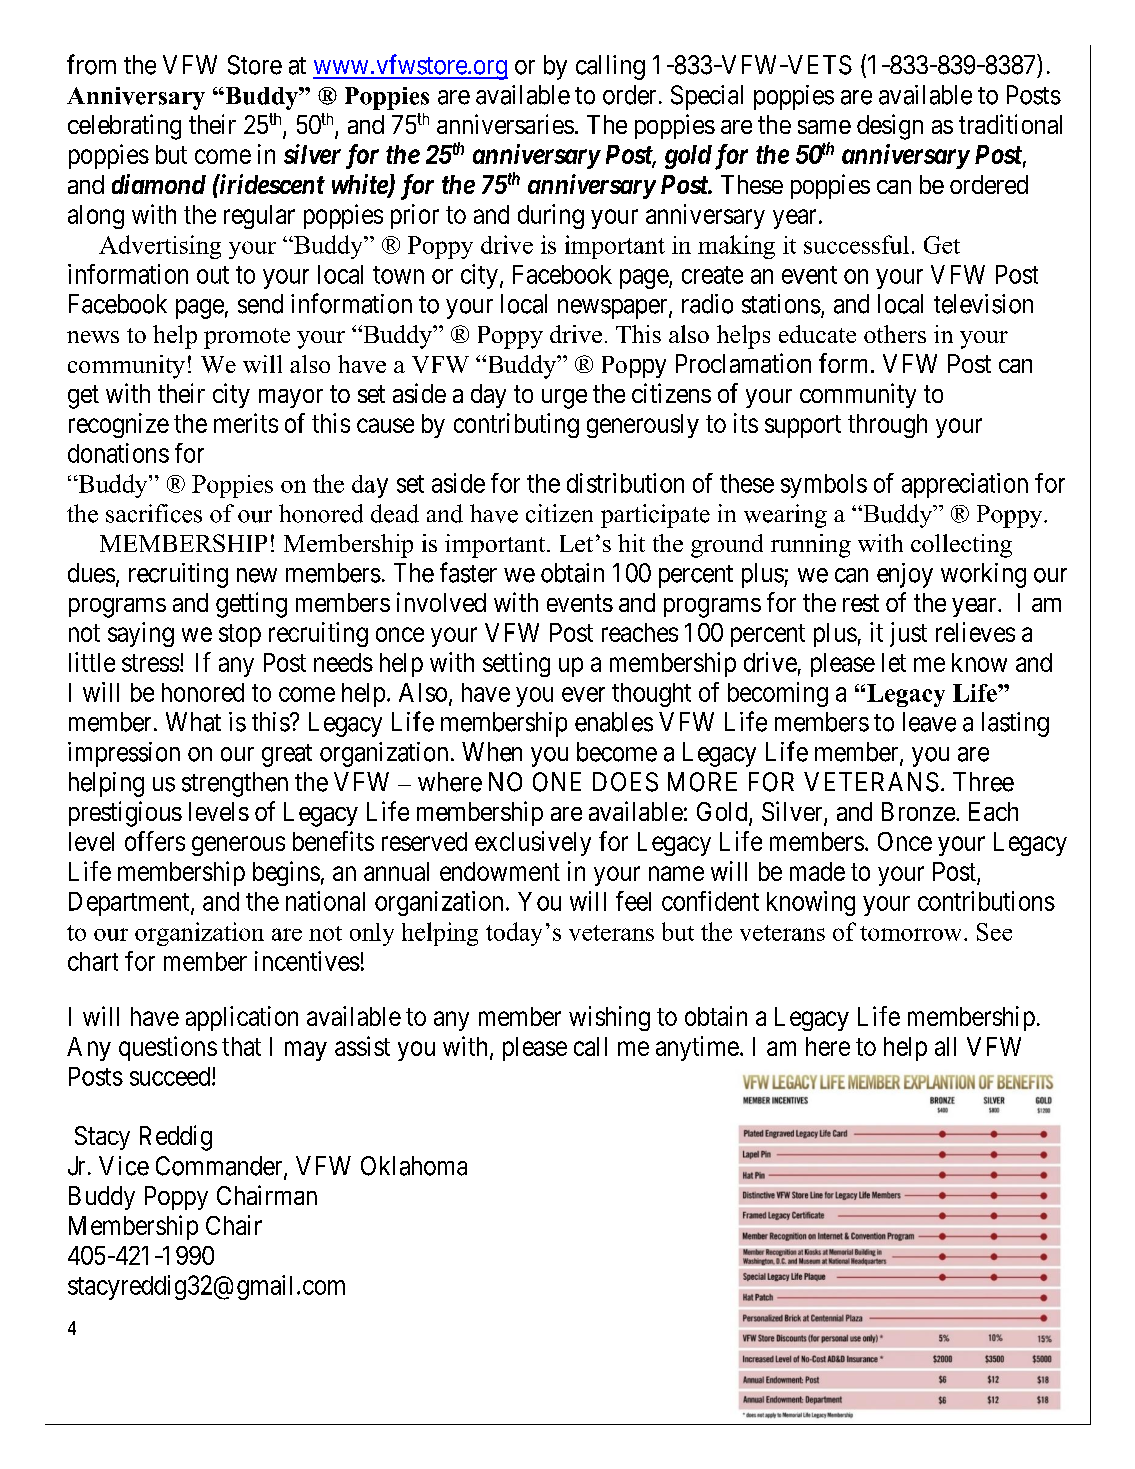 The height and width of the screenshot is (1469, 1135). What do you see at coordinates (516, 664) in the screenshot?
I see `setting` at bounding box center [516, 664].
